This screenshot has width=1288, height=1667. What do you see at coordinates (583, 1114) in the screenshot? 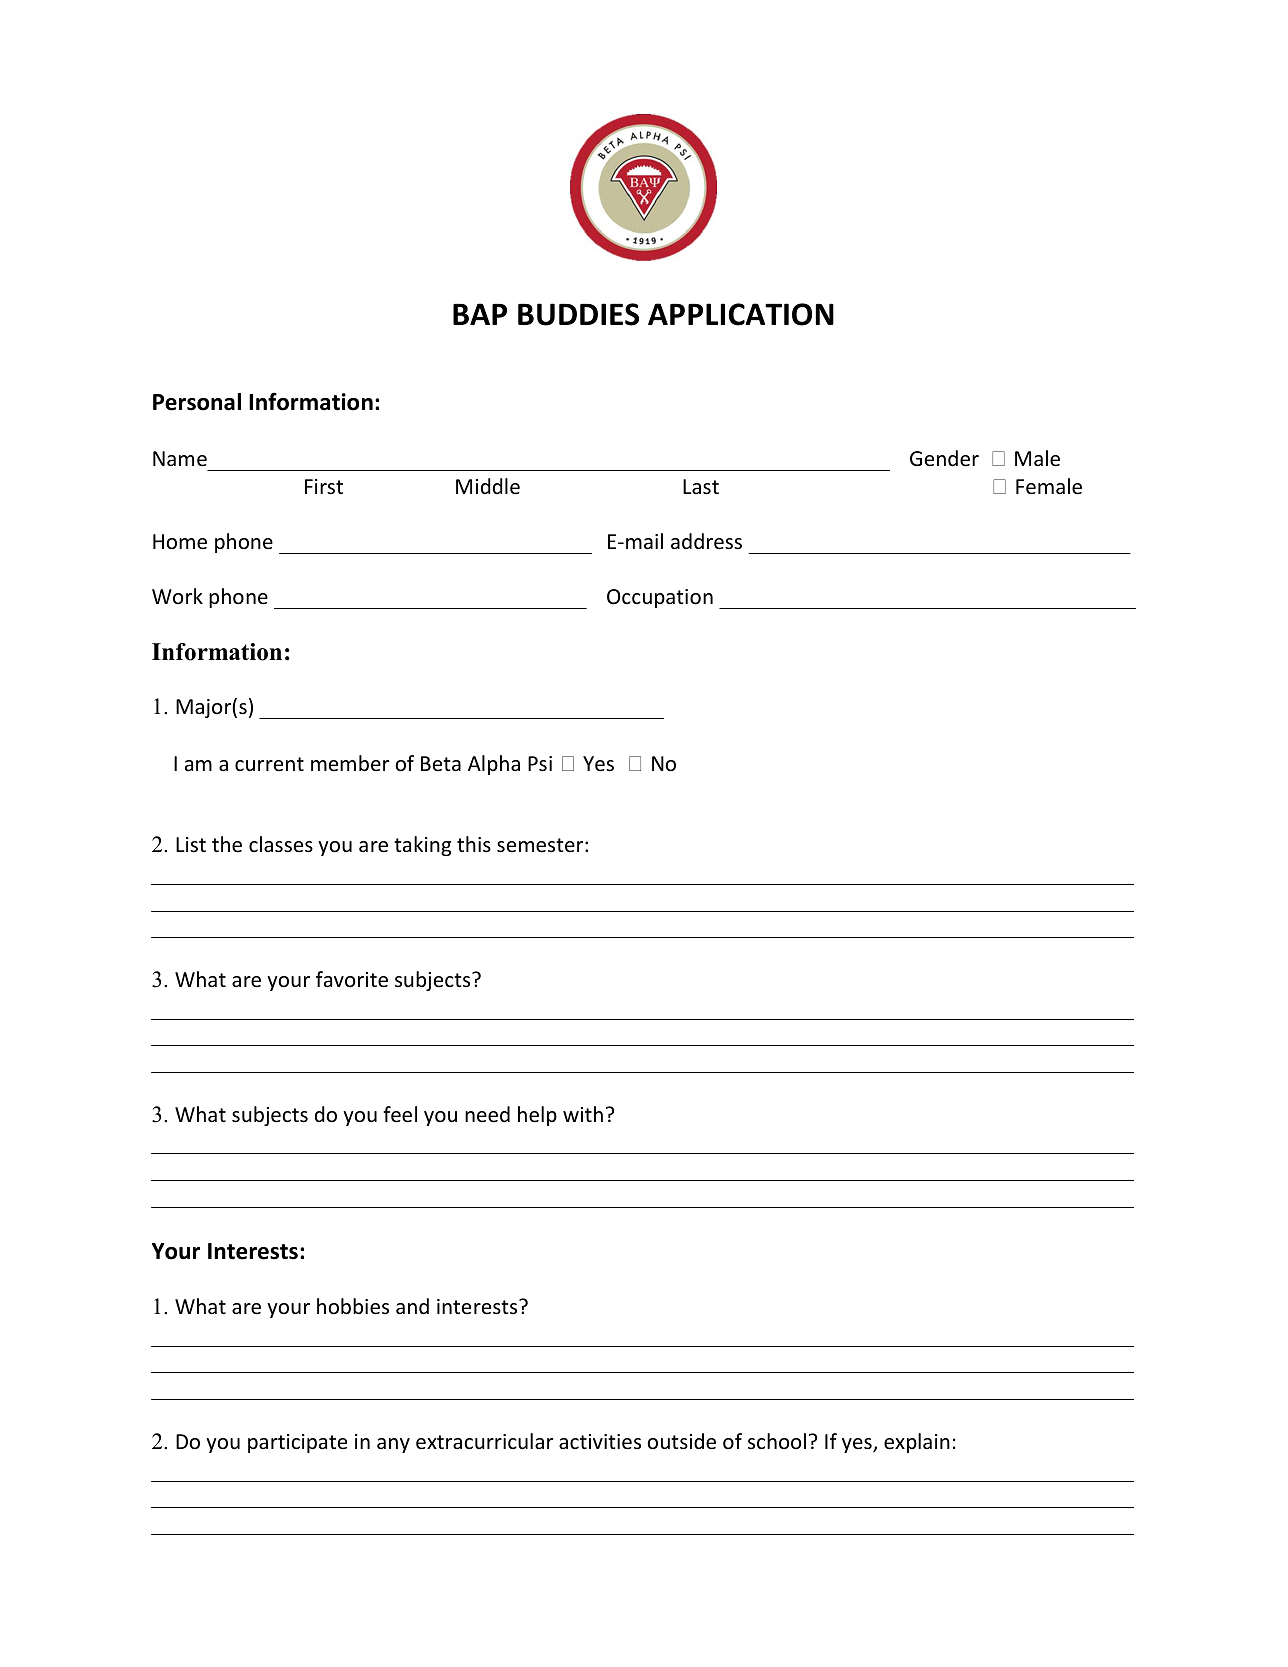
I see `with` at bounding box center [583, 1114].
